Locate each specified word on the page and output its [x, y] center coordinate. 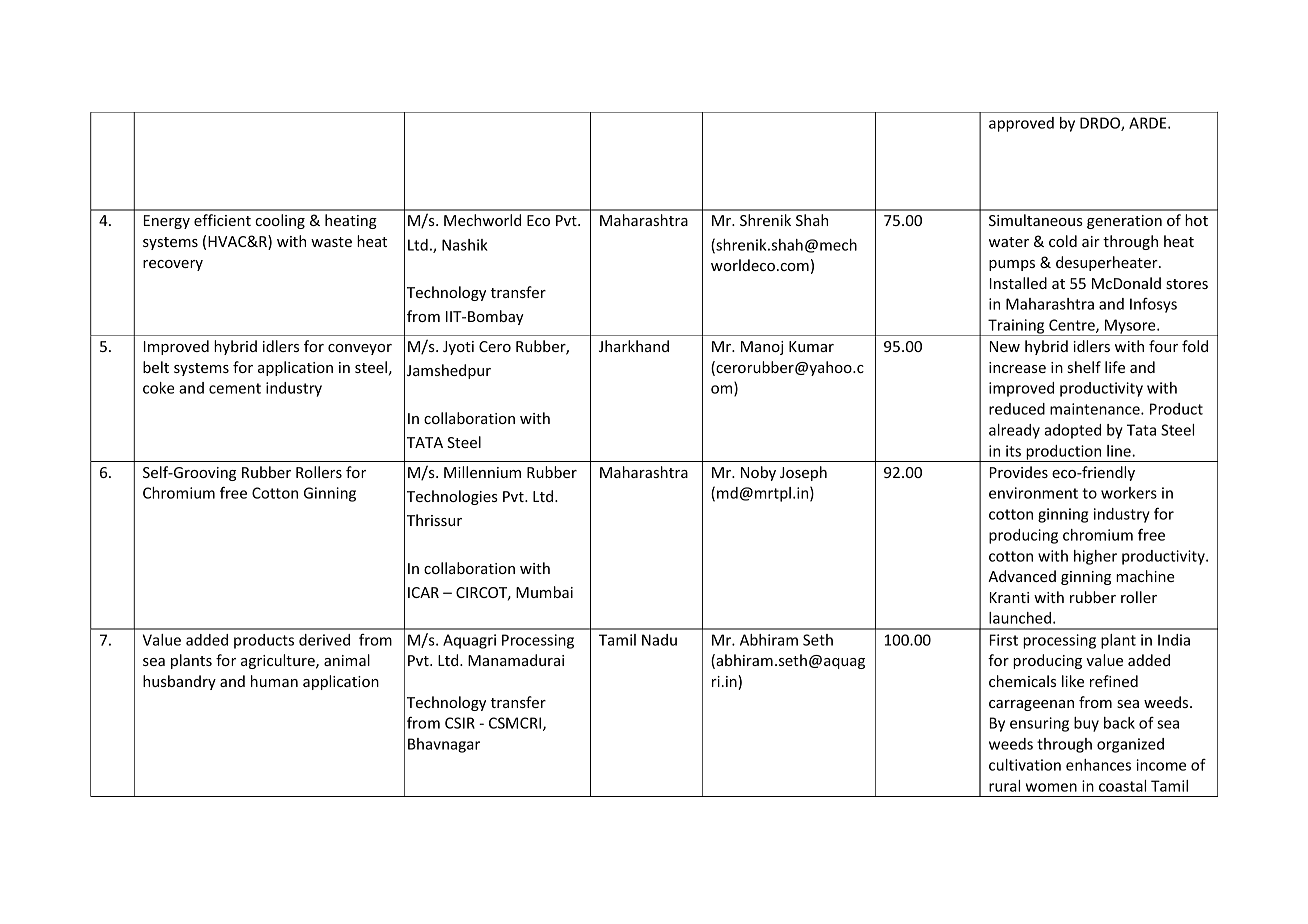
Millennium [482, 472]
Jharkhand [634, 346]
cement [235, 388]
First [1004, 640]
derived [324, 640]
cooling [280, 221]
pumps [1012, 265]
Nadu [659, 640]
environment [1033, 493]
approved [1021, 124]
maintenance [1096, 409]
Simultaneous [1036, 220]
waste [331, 242]
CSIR [460, 723]
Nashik [465, 245]
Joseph [803, 473]
